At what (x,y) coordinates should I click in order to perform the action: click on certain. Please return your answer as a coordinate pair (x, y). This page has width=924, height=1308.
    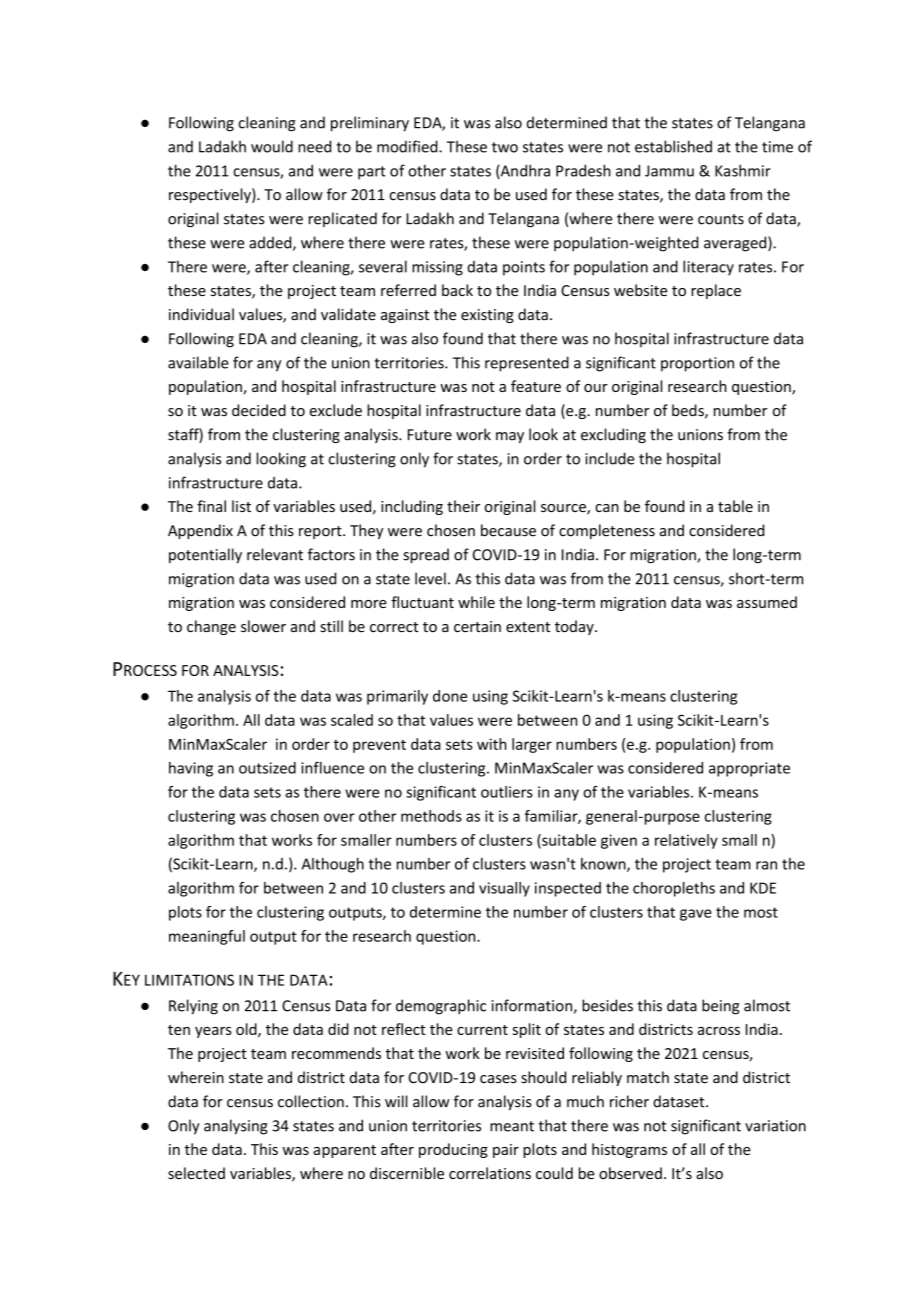
    Looking at the image, I should click on (477, 627).
